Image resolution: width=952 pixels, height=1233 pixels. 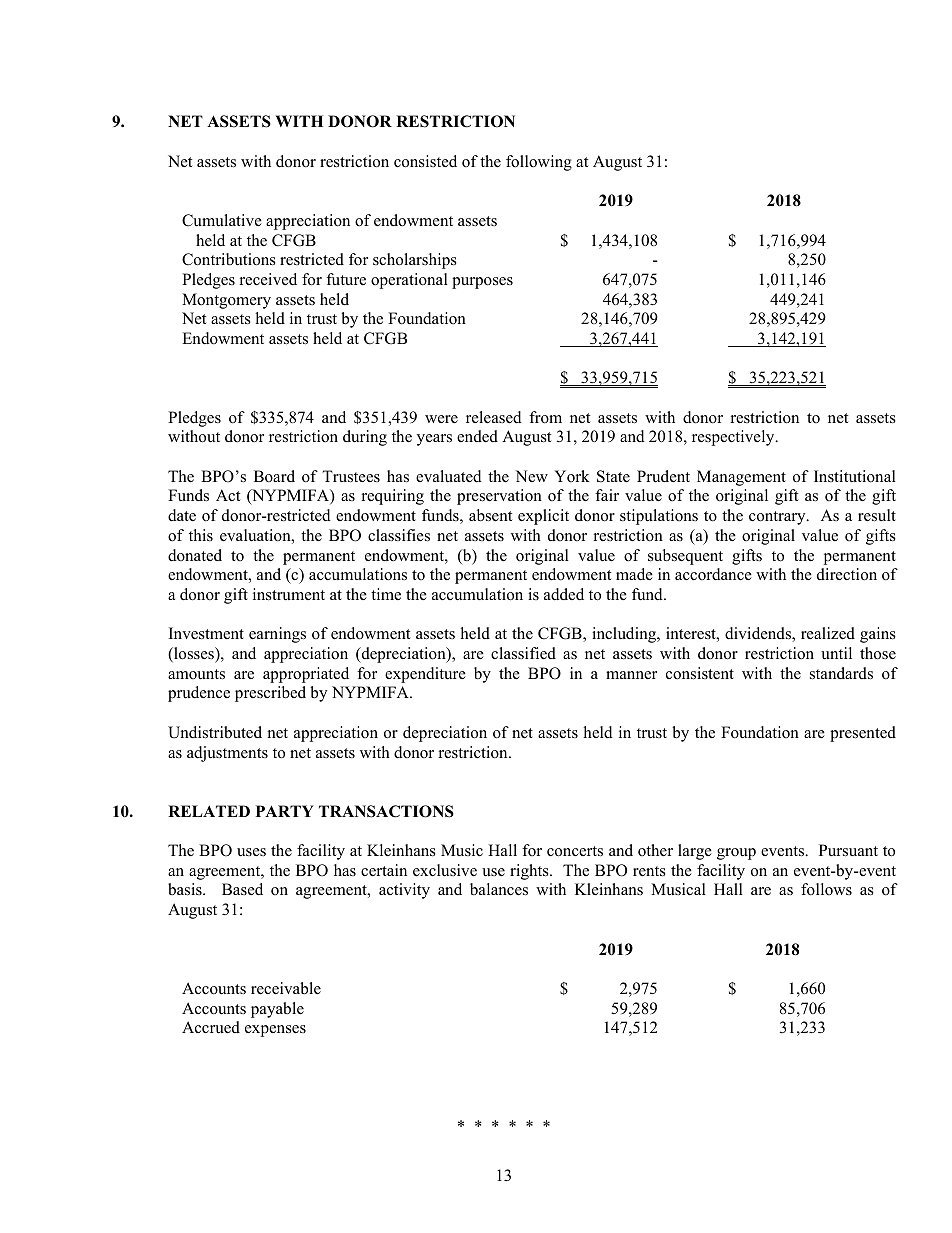 I want to click on following, so click(x=539, y=163).
